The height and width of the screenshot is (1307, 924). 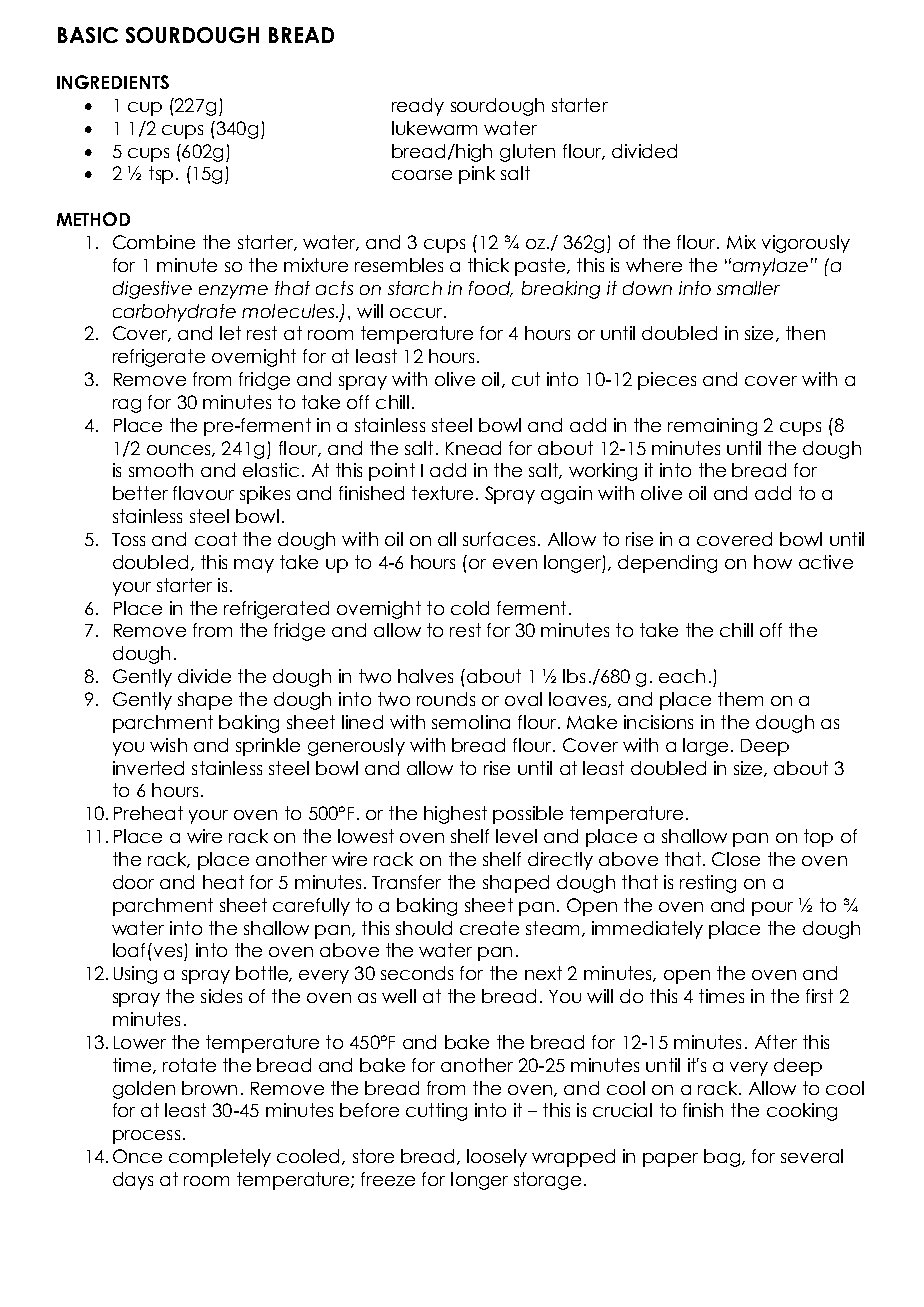 What do you see at coordinates (254, 566) in the screenshot?
I see `may` at bounding box center [254, 566].
